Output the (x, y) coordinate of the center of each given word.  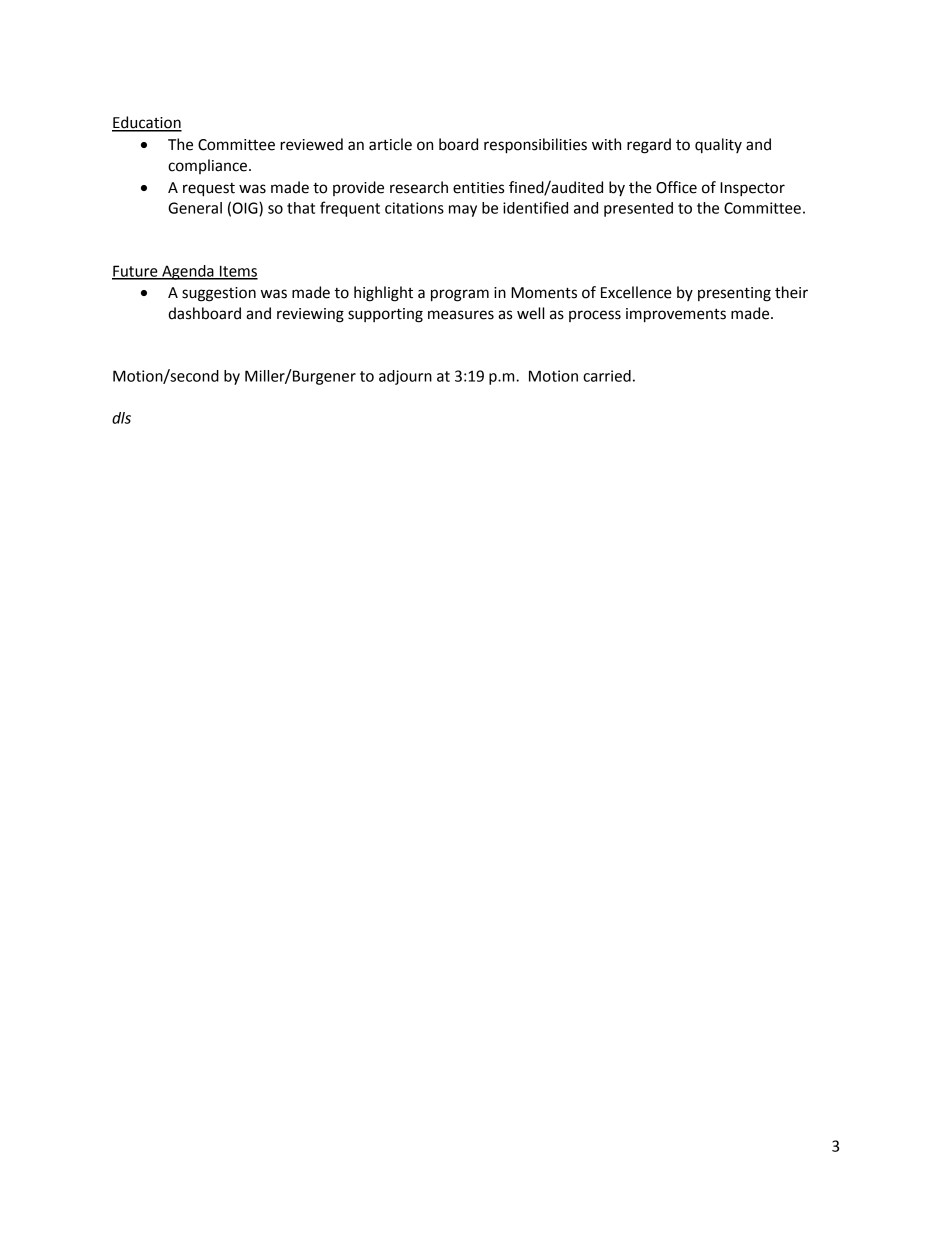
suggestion (219, 294)
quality (718, 146)
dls (121, 418)
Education (147, 123)
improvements (676, 315)
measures (461, 315)
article (390, 144)
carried (607, 376)
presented (638, 209)
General (195, 208)
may (463, 211)
